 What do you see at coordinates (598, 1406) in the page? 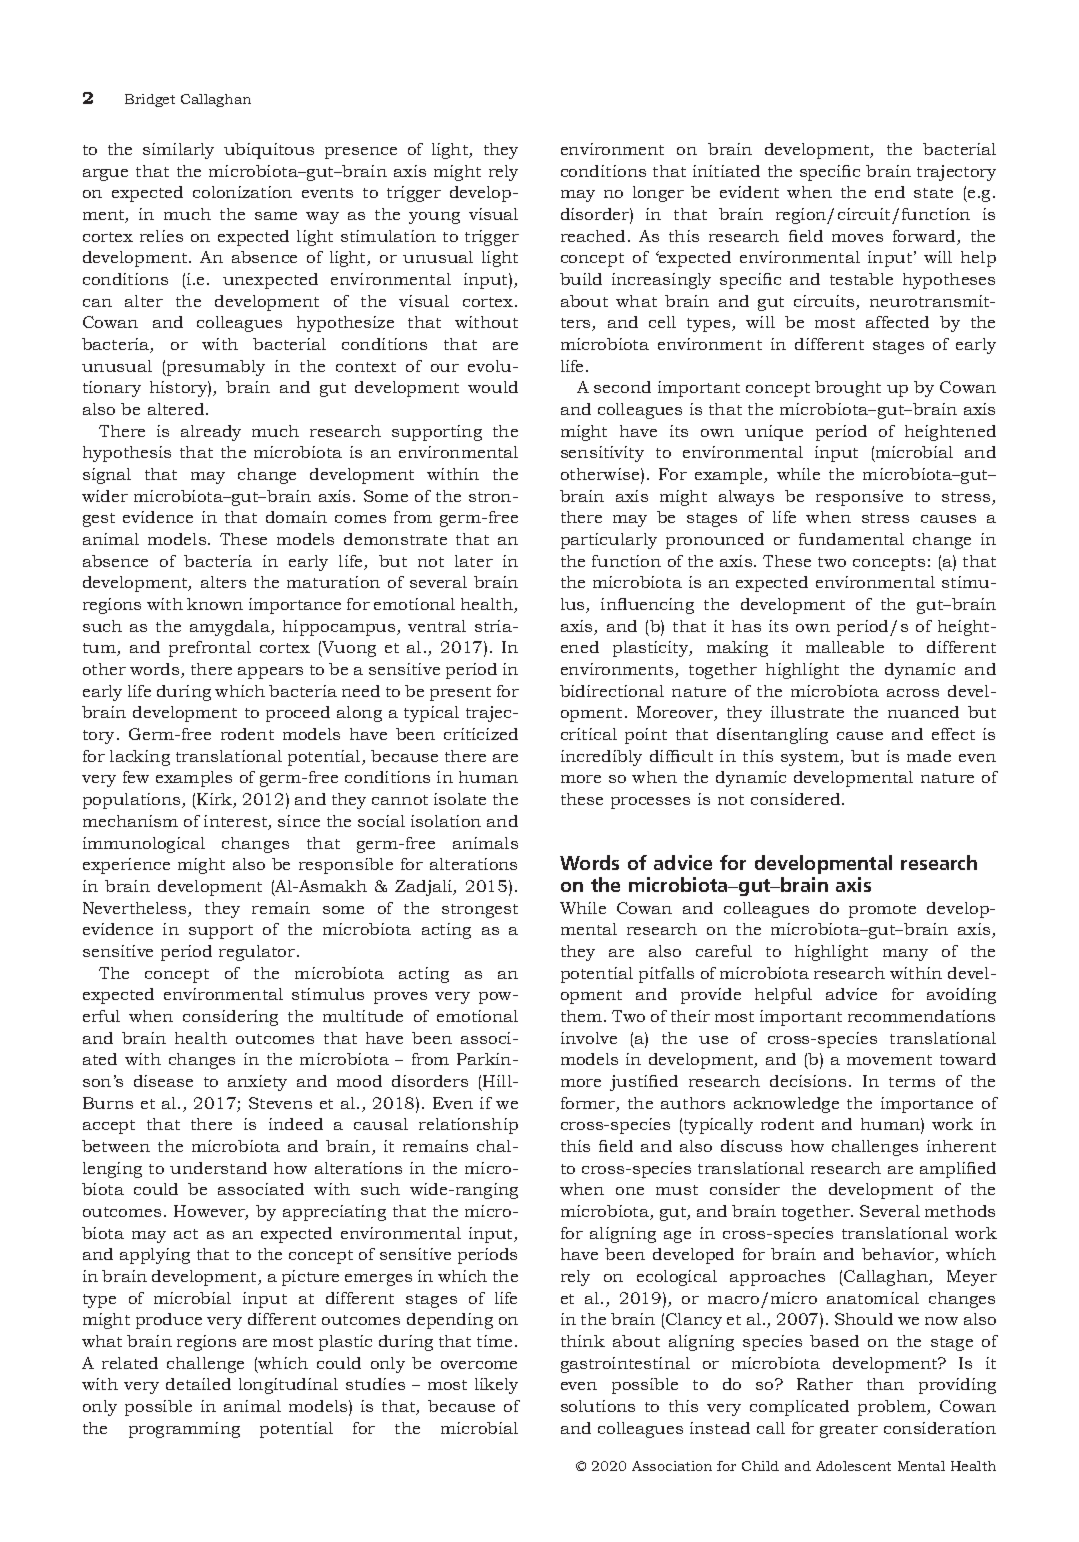
I see `solutions` at bounding box center [598, 1406].
